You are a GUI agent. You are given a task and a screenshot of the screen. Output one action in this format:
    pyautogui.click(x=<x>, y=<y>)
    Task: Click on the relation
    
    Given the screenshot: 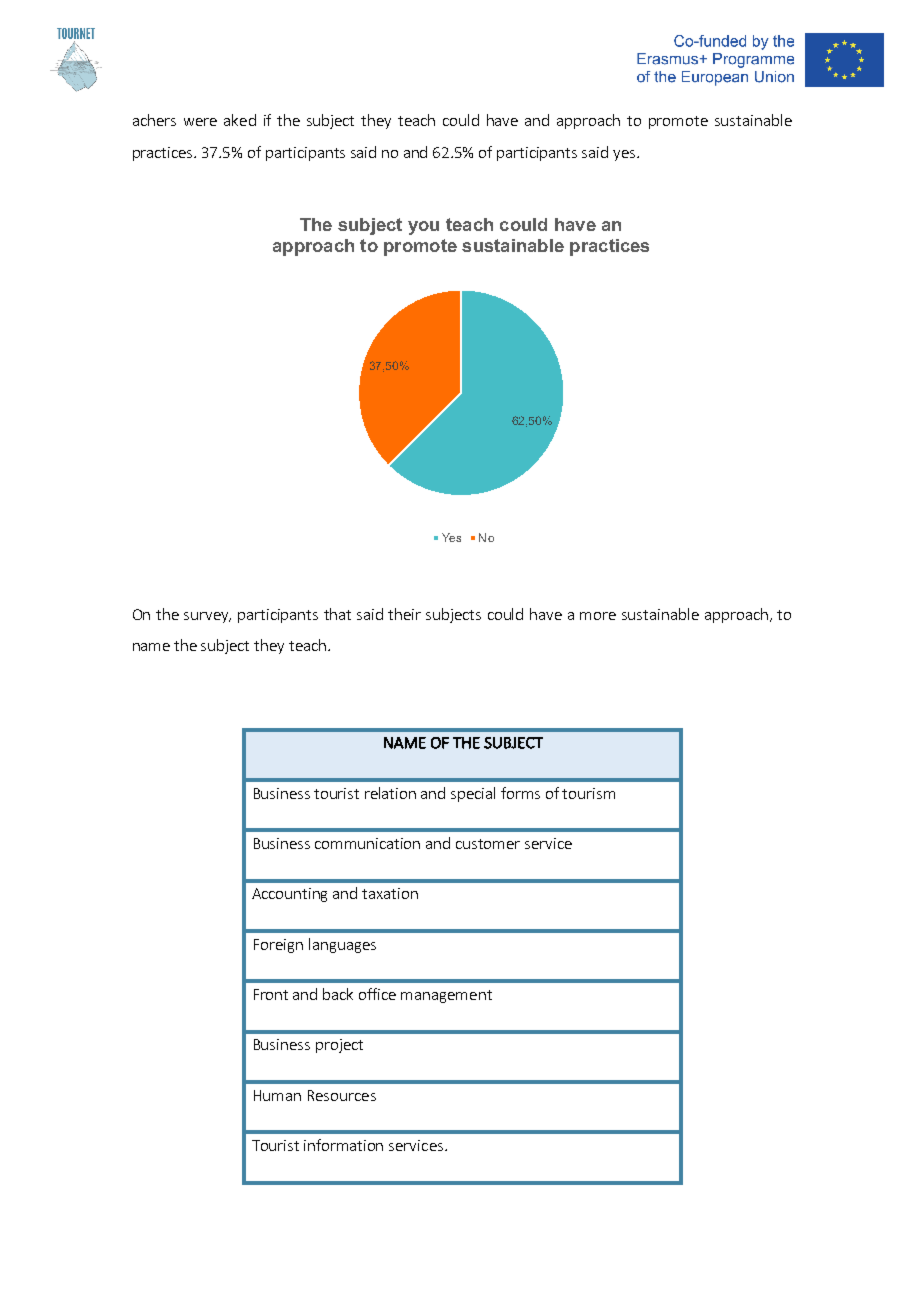 What is the action you would take?
    pyautogui.click(x=390, y=793)
